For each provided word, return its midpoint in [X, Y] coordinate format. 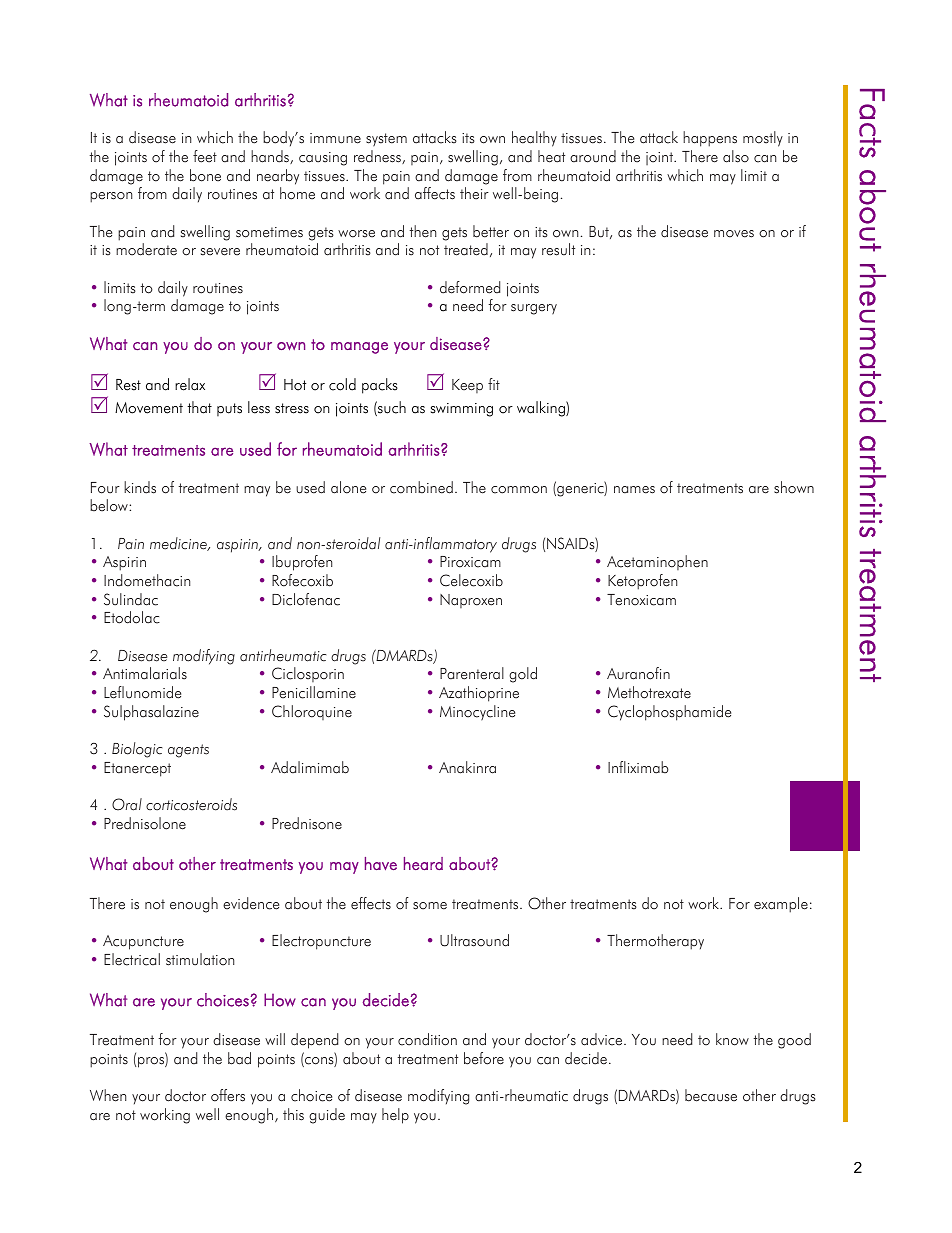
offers [228, 1095]
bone [205, 175]
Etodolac [132, 617]
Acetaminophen [657, 562]
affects [435, 193]
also [736, 156]
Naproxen [471, 601]
